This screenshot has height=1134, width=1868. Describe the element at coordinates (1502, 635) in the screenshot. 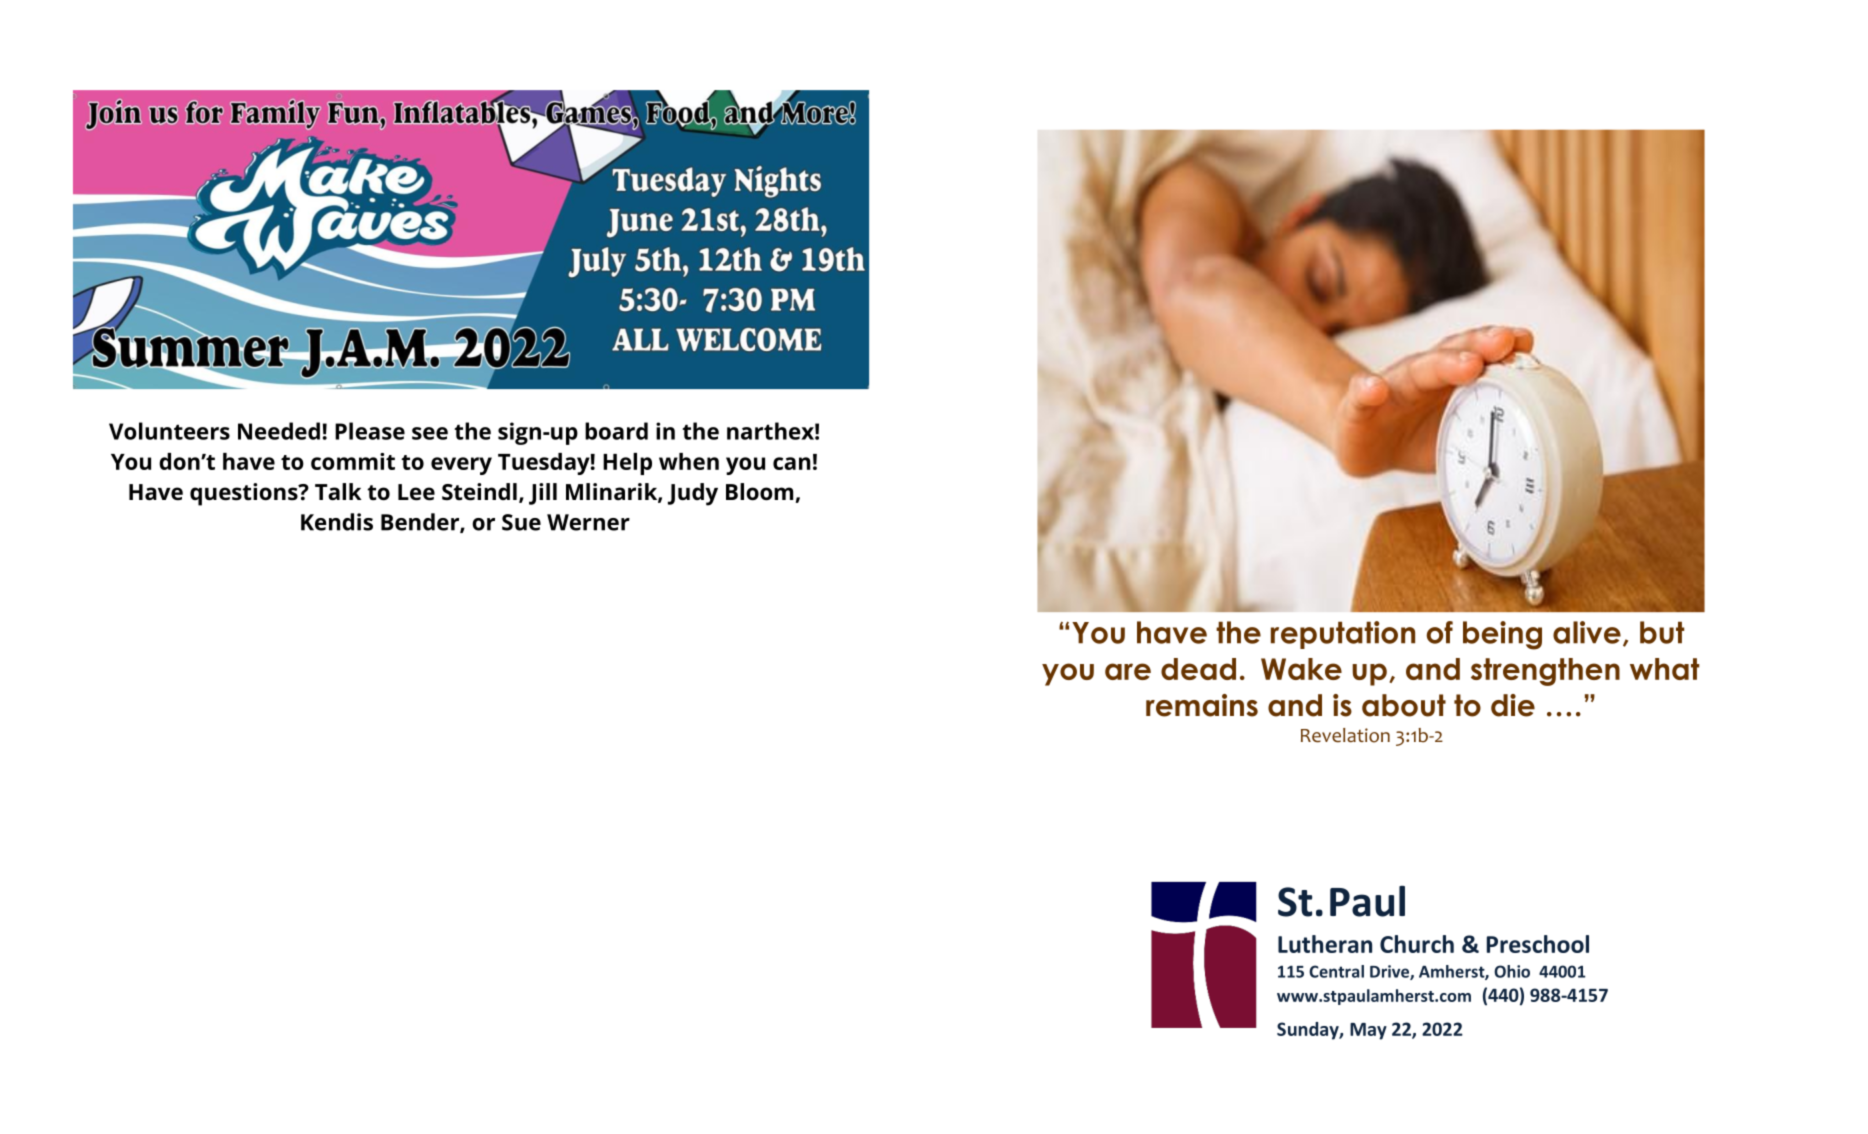

I see `being` at that location.
